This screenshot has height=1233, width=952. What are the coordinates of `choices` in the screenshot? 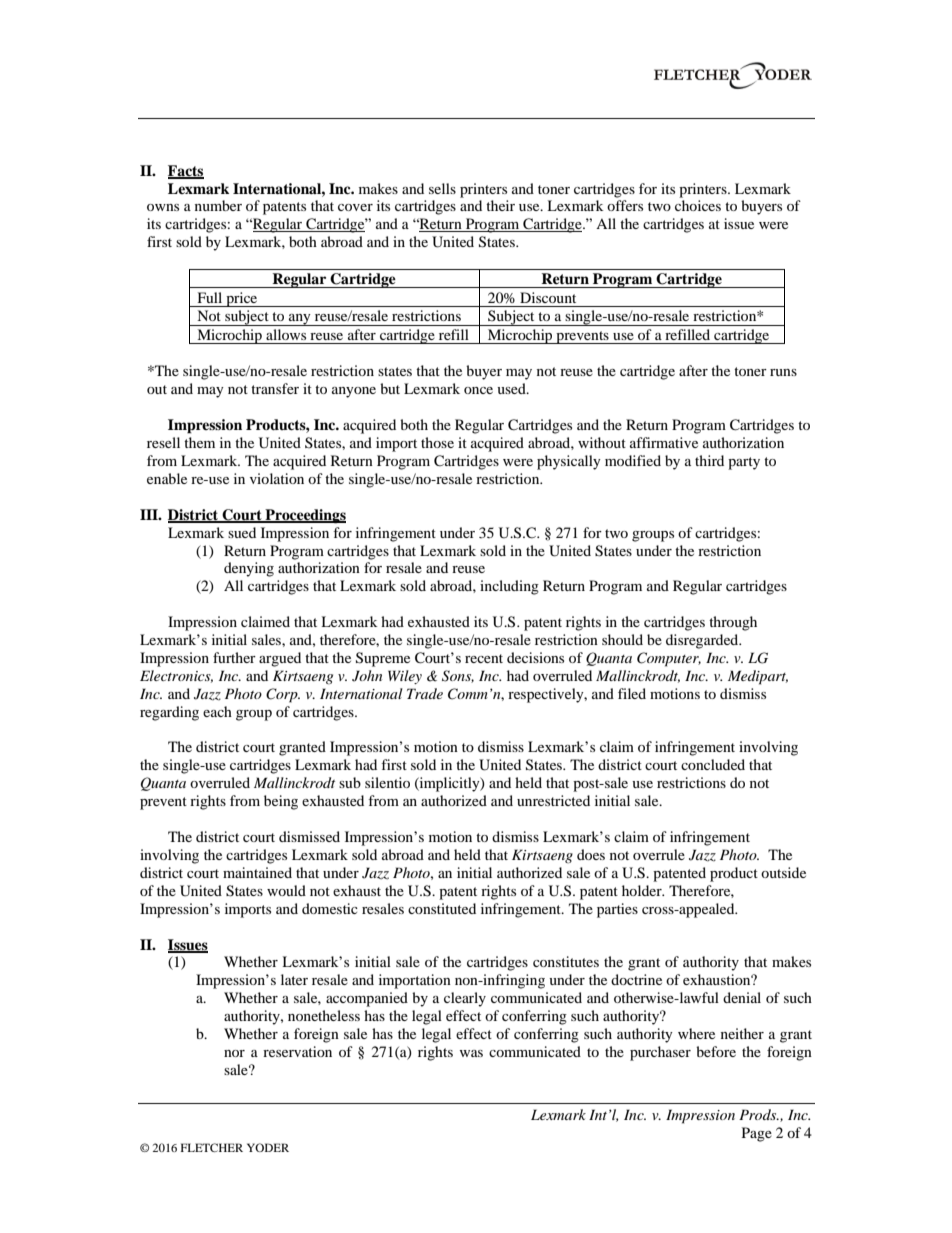 It's located at (698, 205).
